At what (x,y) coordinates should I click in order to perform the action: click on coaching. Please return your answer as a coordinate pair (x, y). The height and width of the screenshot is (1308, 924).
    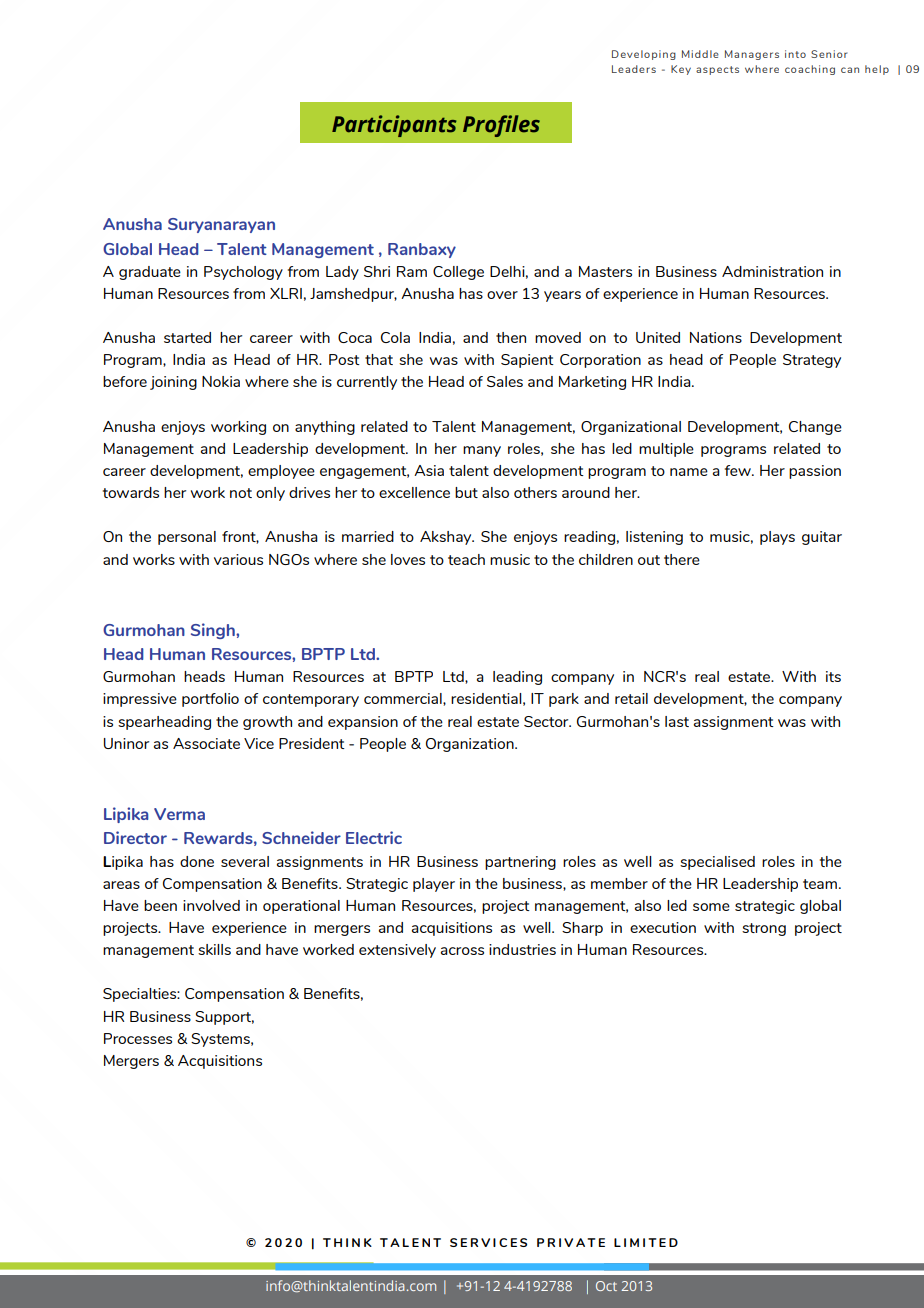
    Looking at the image, I should click on (810, 70).
